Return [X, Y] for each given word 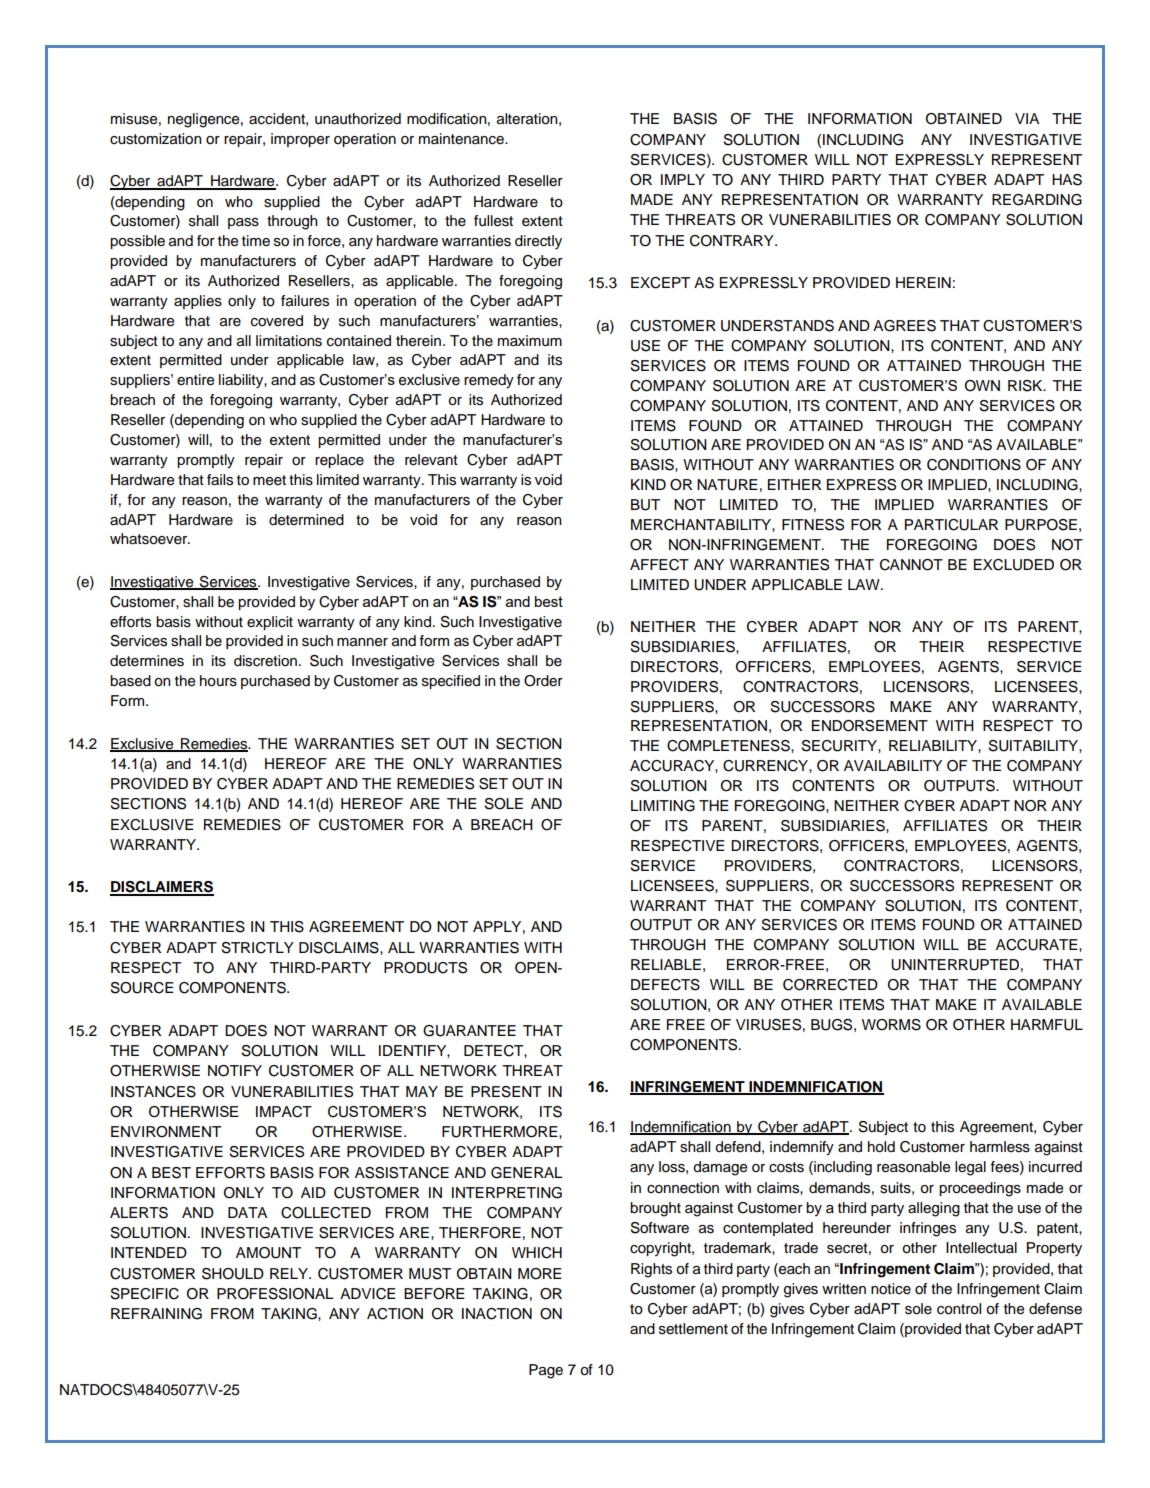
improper [300, 140]
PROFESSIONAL [275, 1294]
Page [546, 1371]
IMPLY [683, 179]
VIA [1027, 118]
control [959, 1309]
